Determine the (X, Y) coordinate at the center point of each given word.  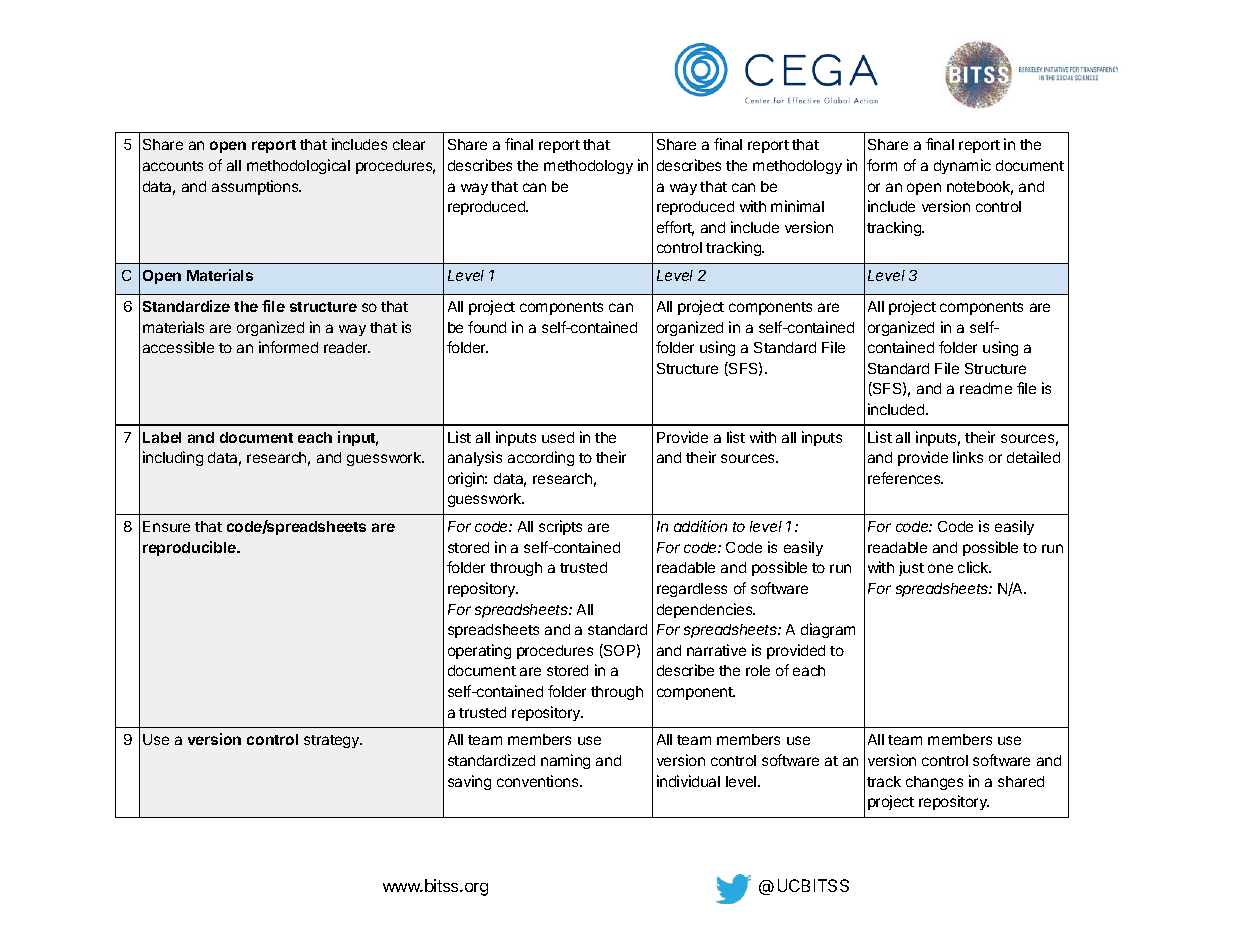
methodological (298, 166)
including (173, 458)
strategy (333, 741)
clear (409, 144)
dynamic (962, 166)
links (968, 457)
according (541, 458)
